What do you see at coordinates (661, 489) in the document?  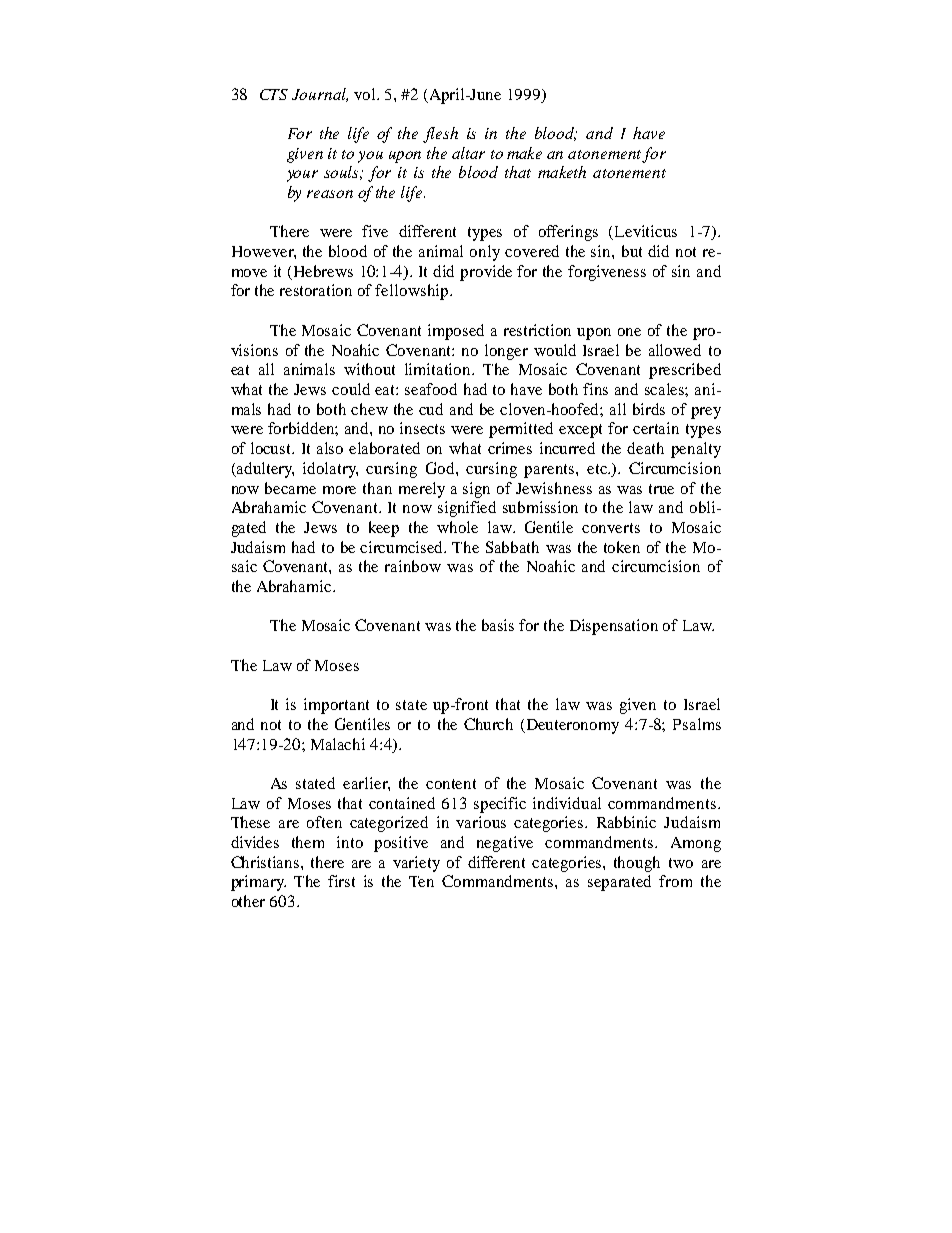 I see `true` at bounding box center [661, 489].
